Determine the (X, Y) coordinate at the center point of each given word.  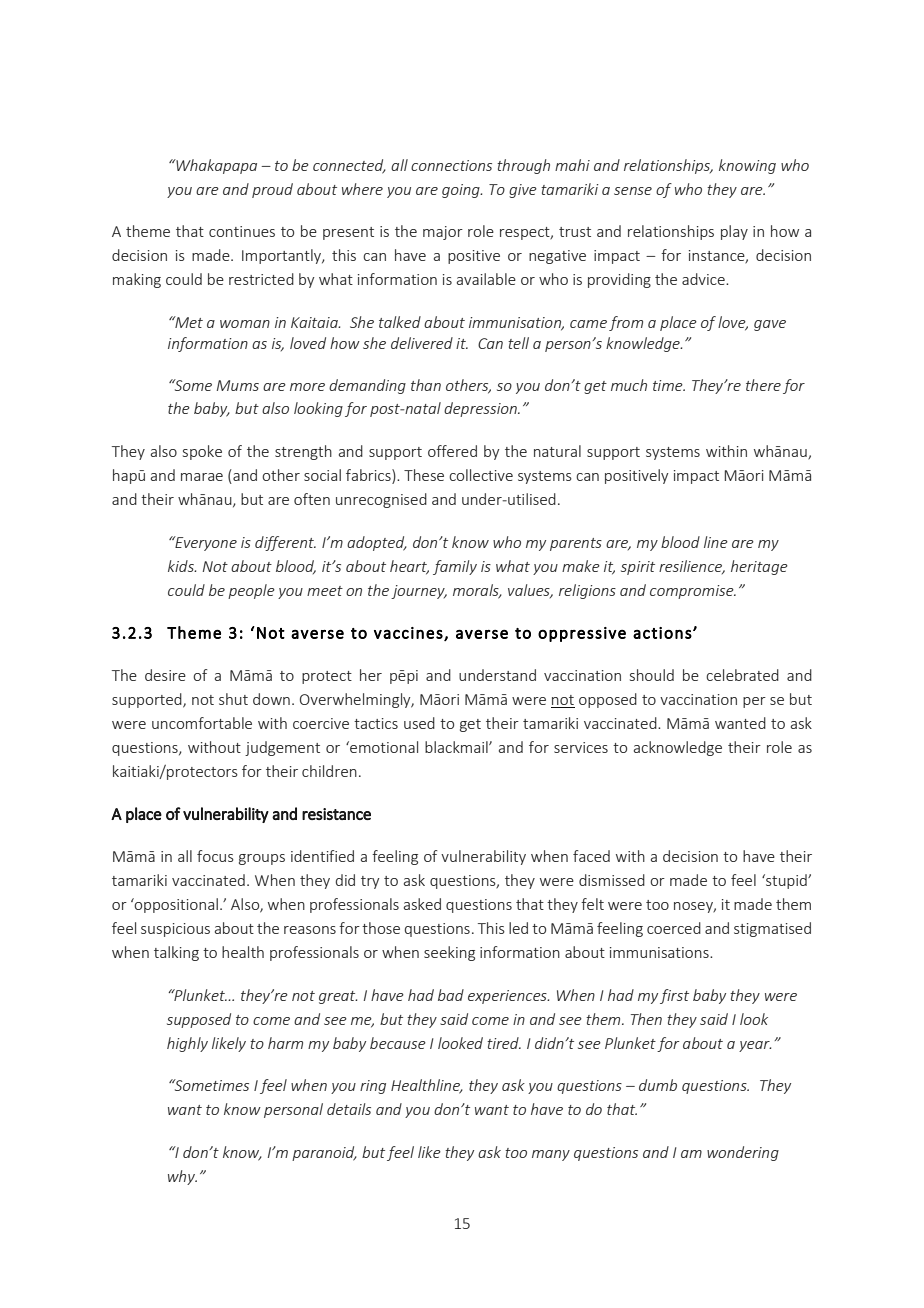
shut (233, 699)
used (419, 723)
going (462, 191)
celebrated (742, 675)
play (734, 232)
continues (242, 231)
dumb (658, 1085)
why (182, 1177)
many (551, 1155)
